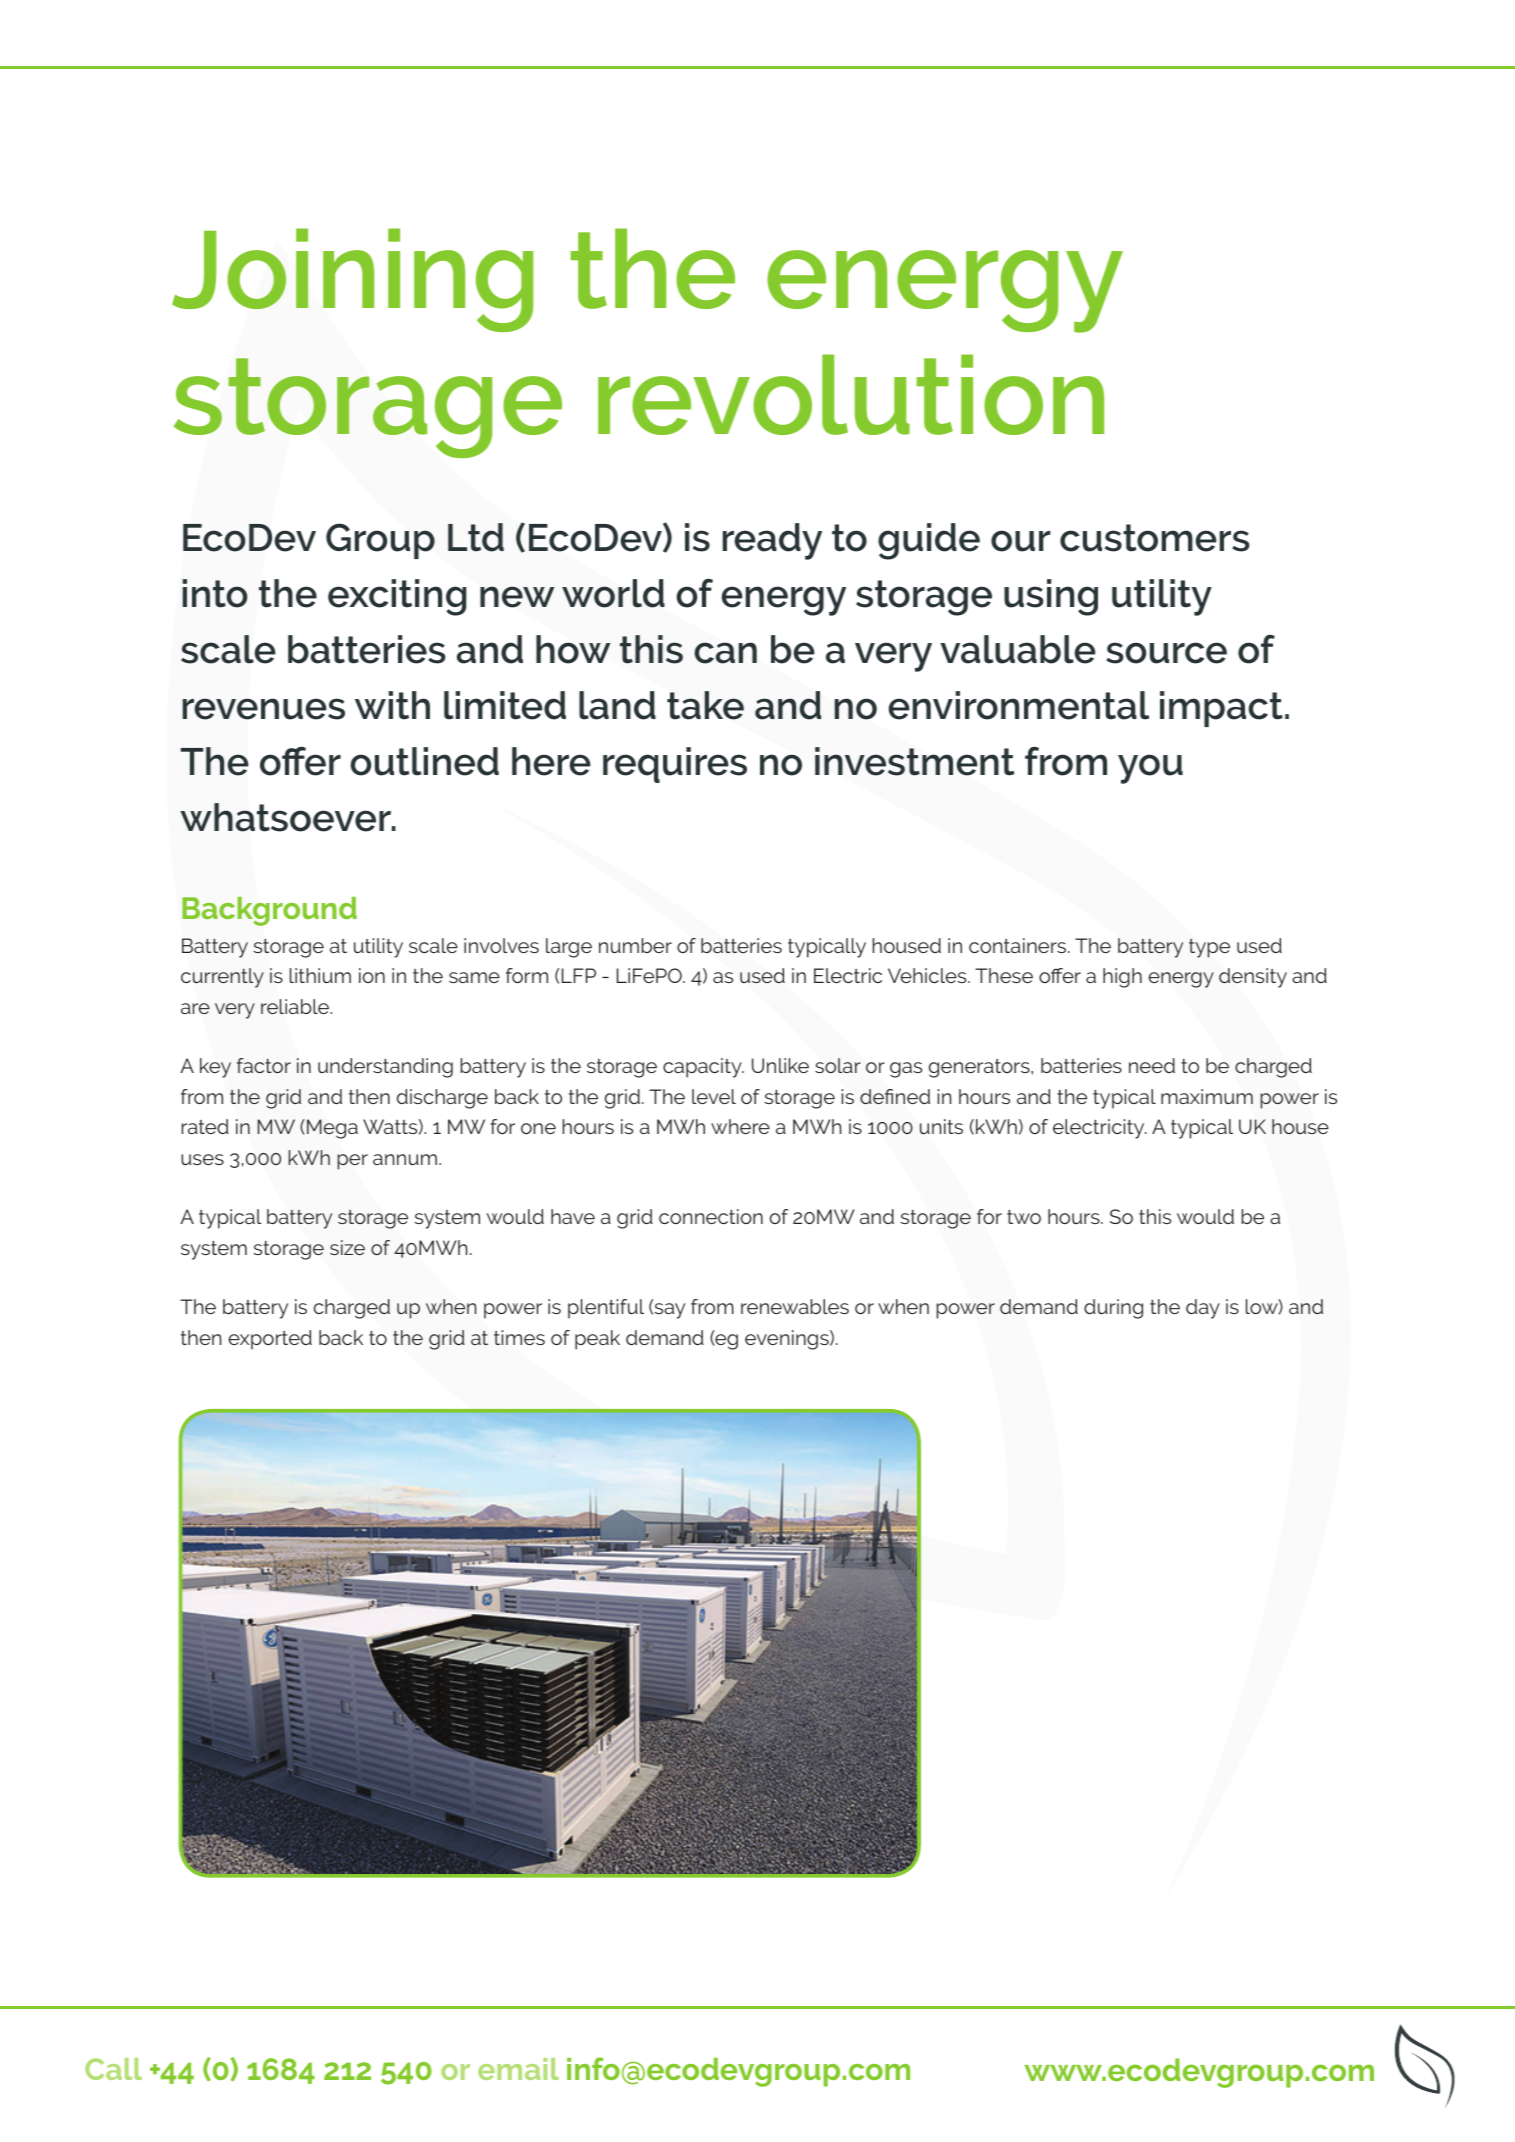  I want to click on Joining, so click(352, 280).
